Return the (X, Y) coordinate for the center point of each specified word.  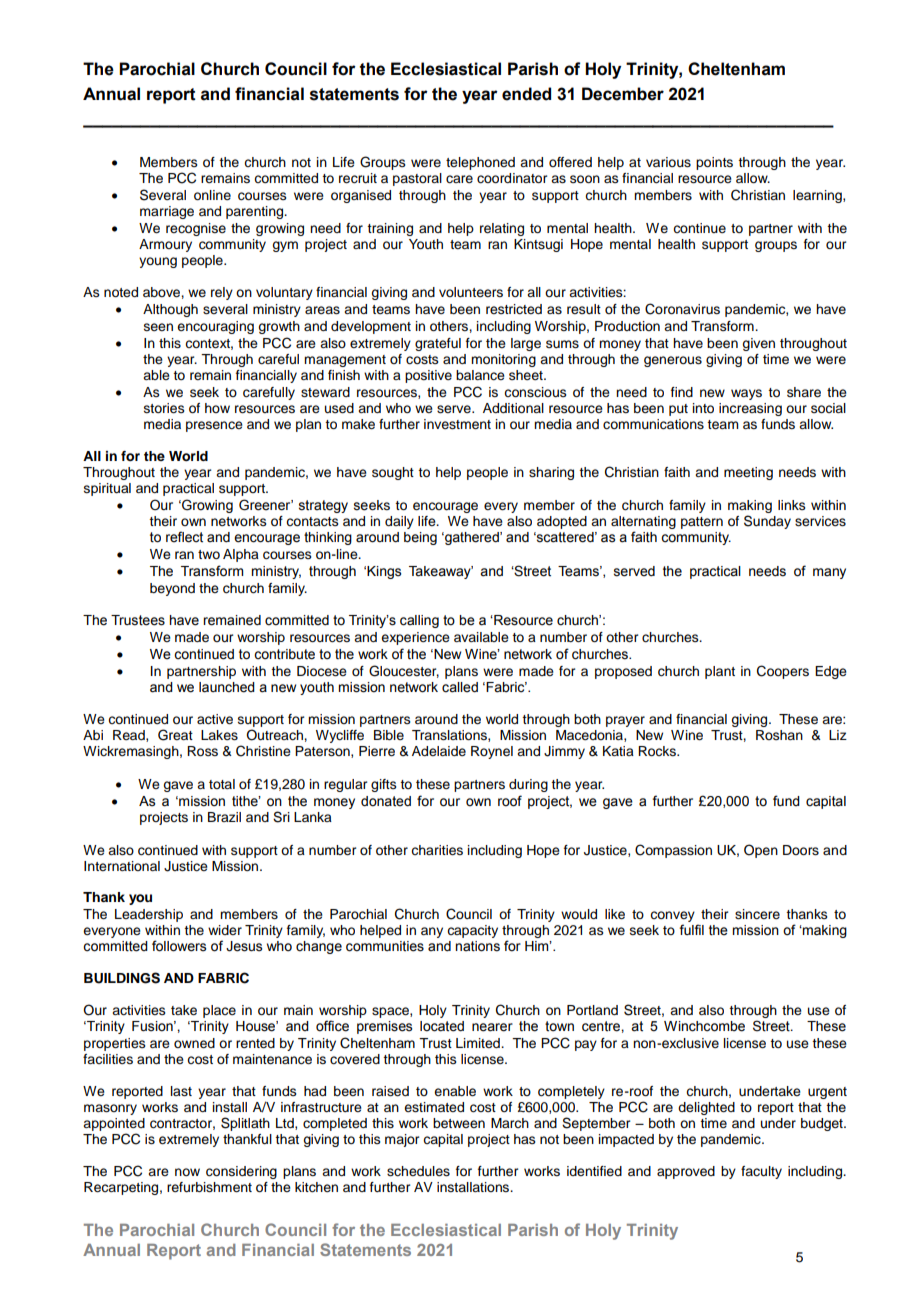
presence (214, 426)
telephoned (480, 163)
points (714, 163)
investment (457, 424)
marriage (167, 212)
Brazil (224, 817)
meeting (748, 473)
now (187, 1172)
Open (761, 851)
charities (437, 850)
